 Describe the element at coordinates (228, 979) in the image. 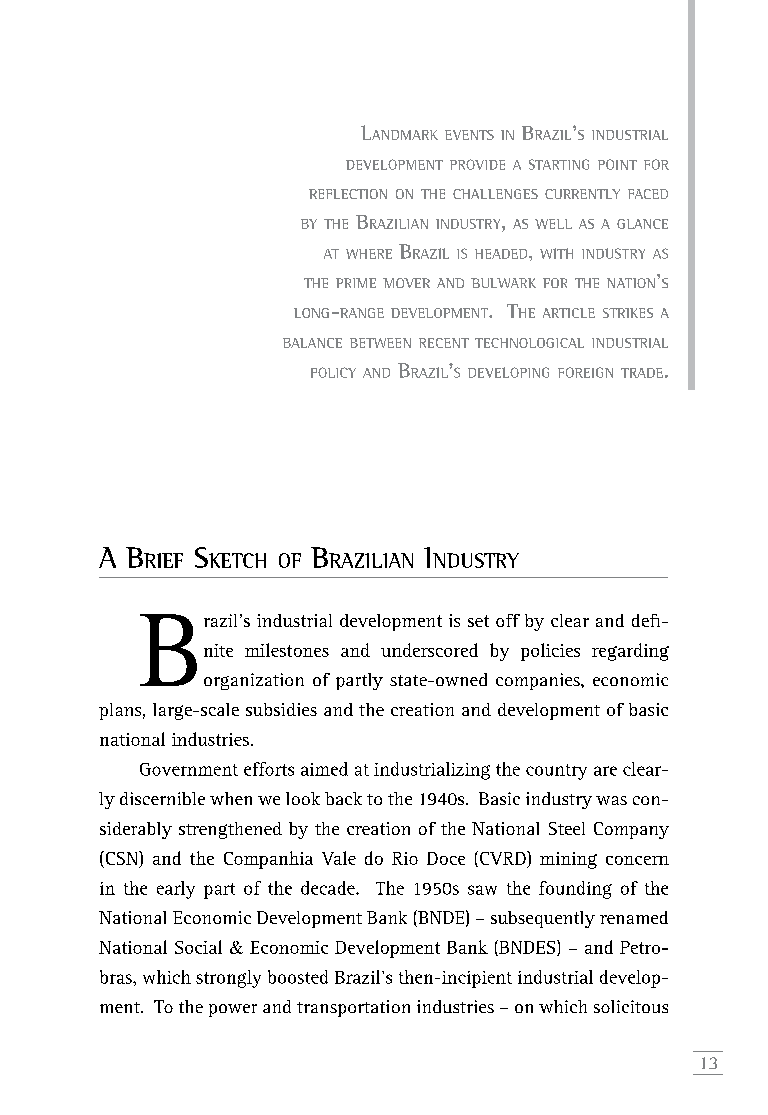

I see `strongly` at that location.
